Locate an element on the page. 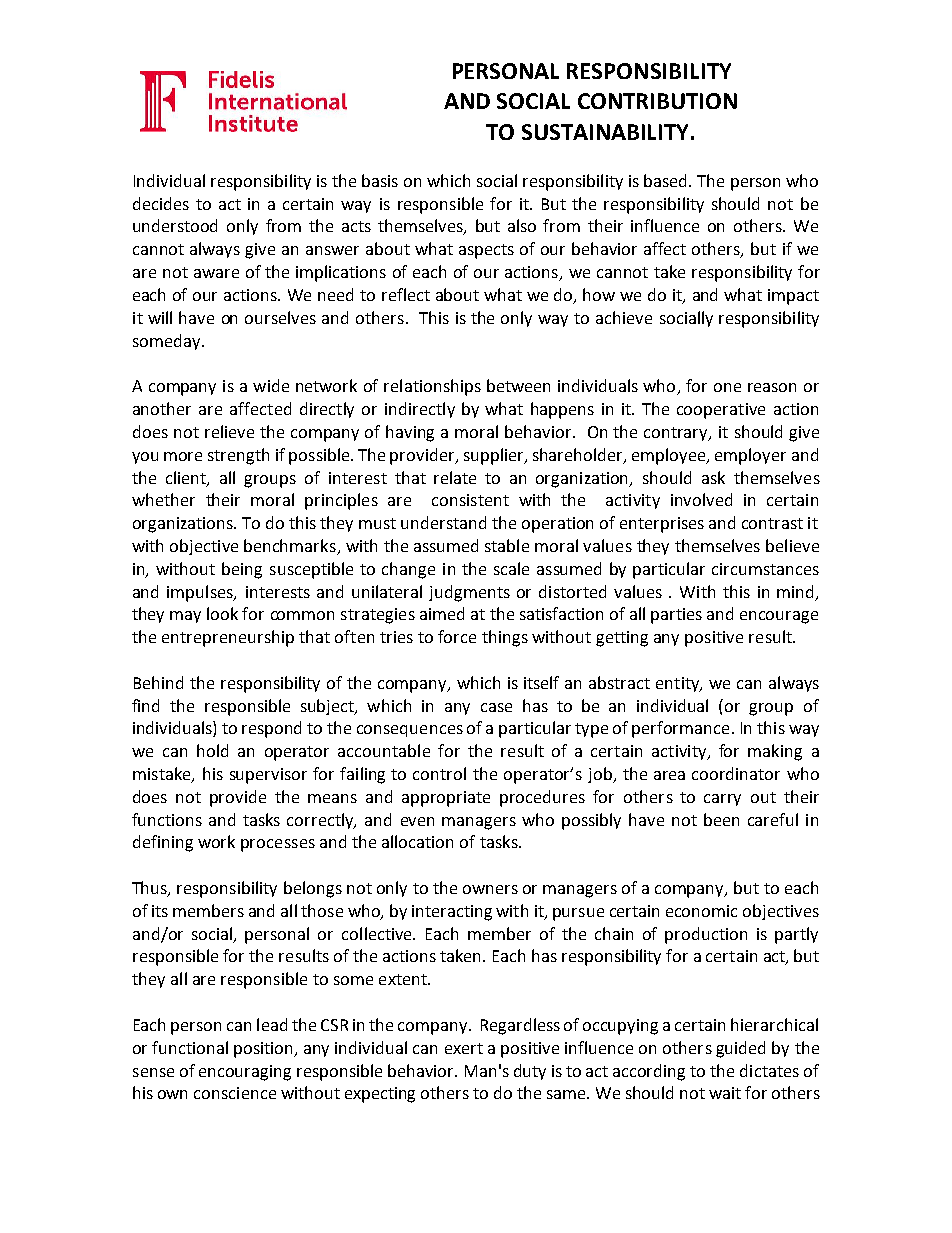  judgments is located at coordinates (469, 593).
